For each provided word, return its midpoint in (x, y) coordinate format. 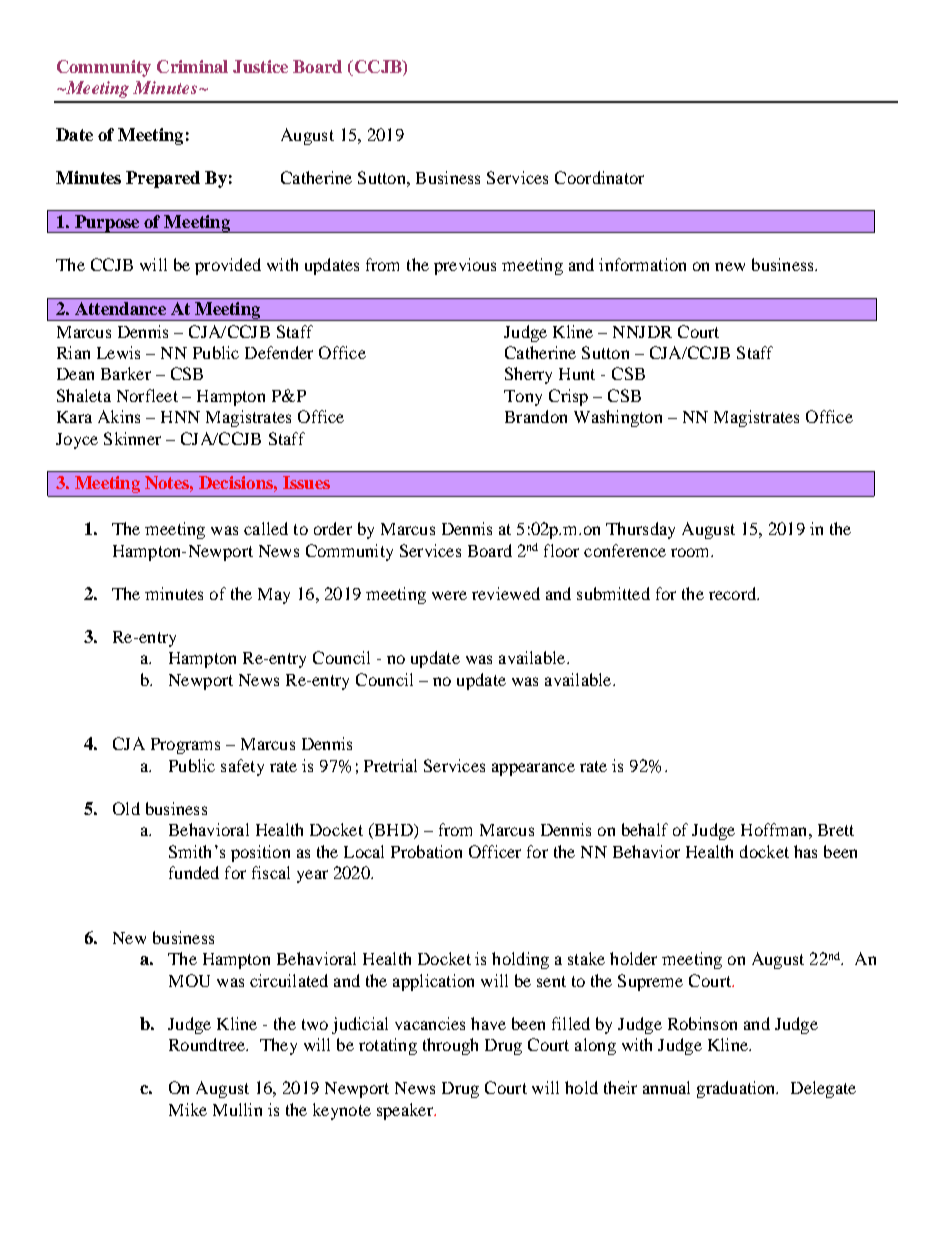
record (734, 593)
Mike (188, 1109)
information (642, 264)
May (274, 596)
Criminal (192, 66)
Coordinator (599, 177)
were (449, 595)
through (450, 1046)
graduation (737, 1089)
